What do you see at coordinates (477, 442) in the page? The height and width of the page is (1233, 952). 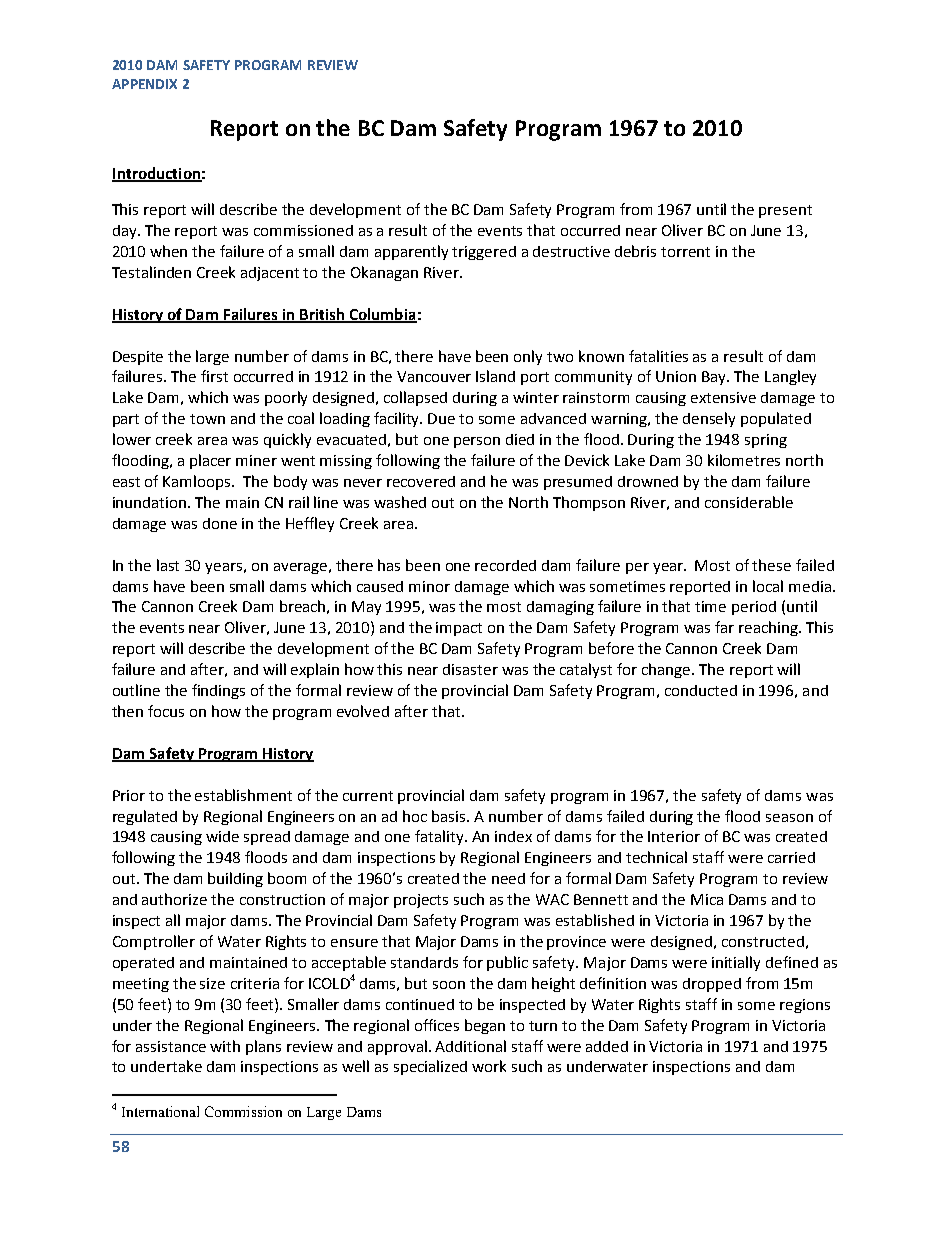 I see `person` at bounding box center [477, 442].
